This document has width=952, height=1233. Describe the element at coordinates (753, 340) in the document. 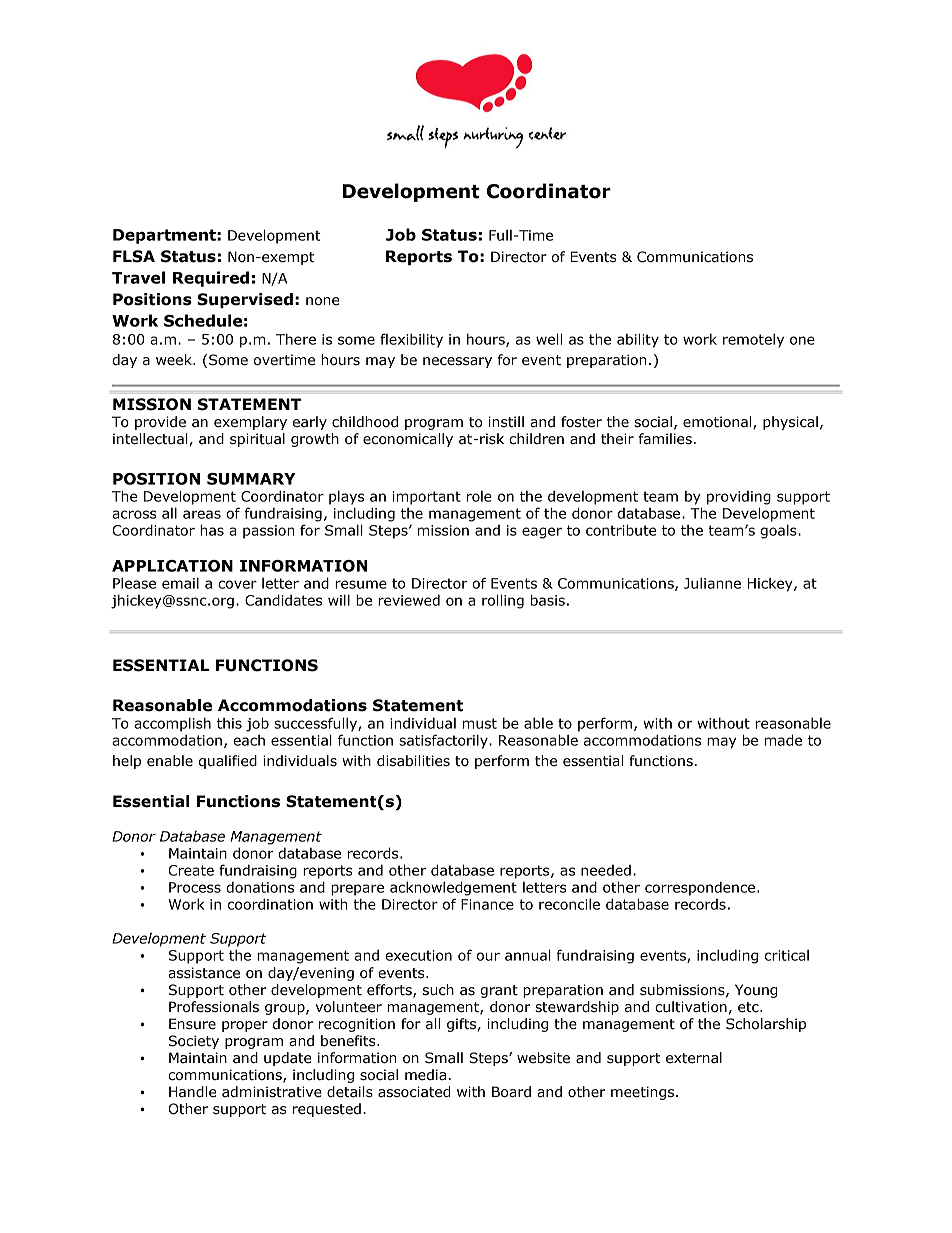

I see `remotely` at that location.
